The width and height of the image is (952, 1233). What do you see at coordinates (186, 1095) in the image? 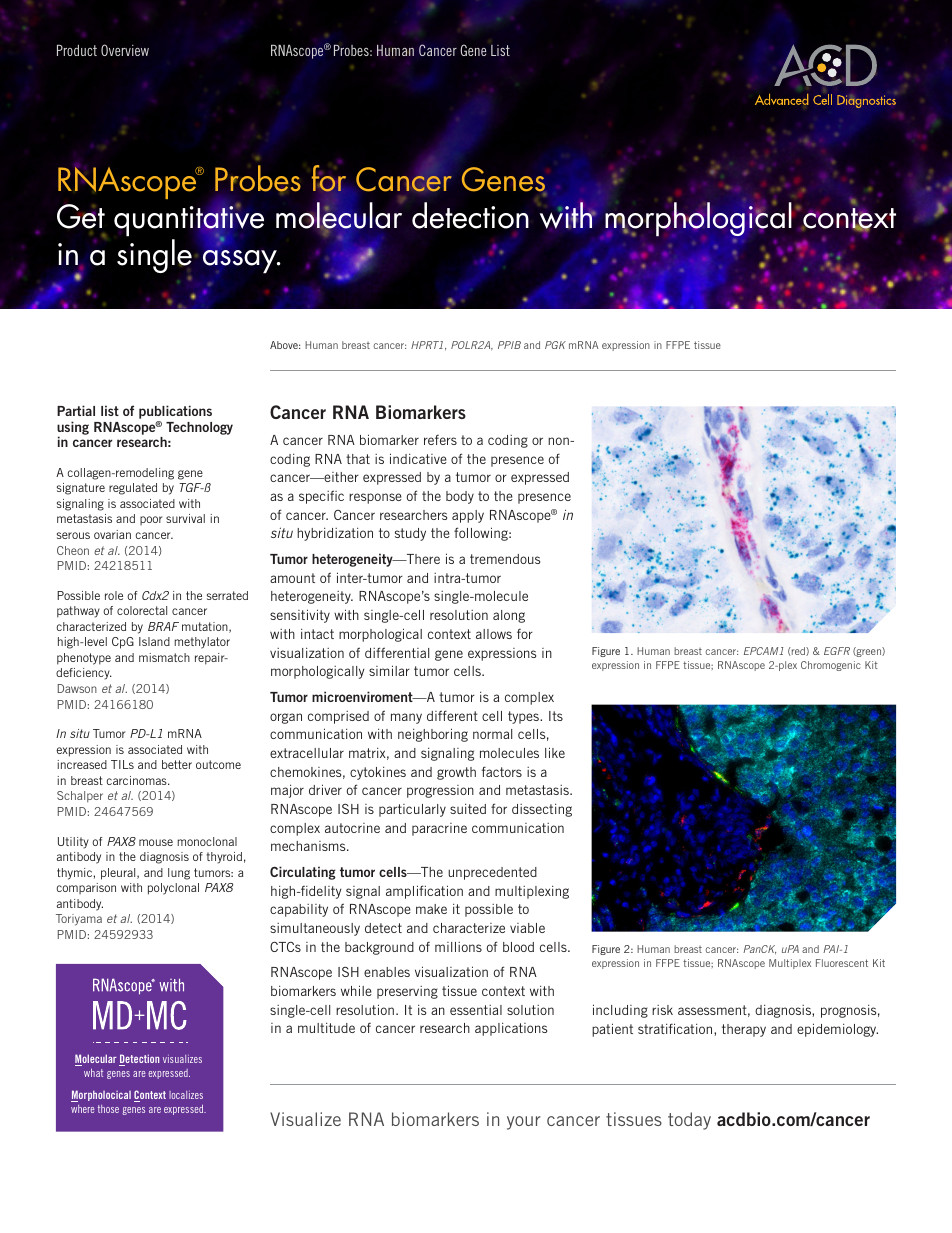
I see `localizes` at bounding box center [186, 1095].
